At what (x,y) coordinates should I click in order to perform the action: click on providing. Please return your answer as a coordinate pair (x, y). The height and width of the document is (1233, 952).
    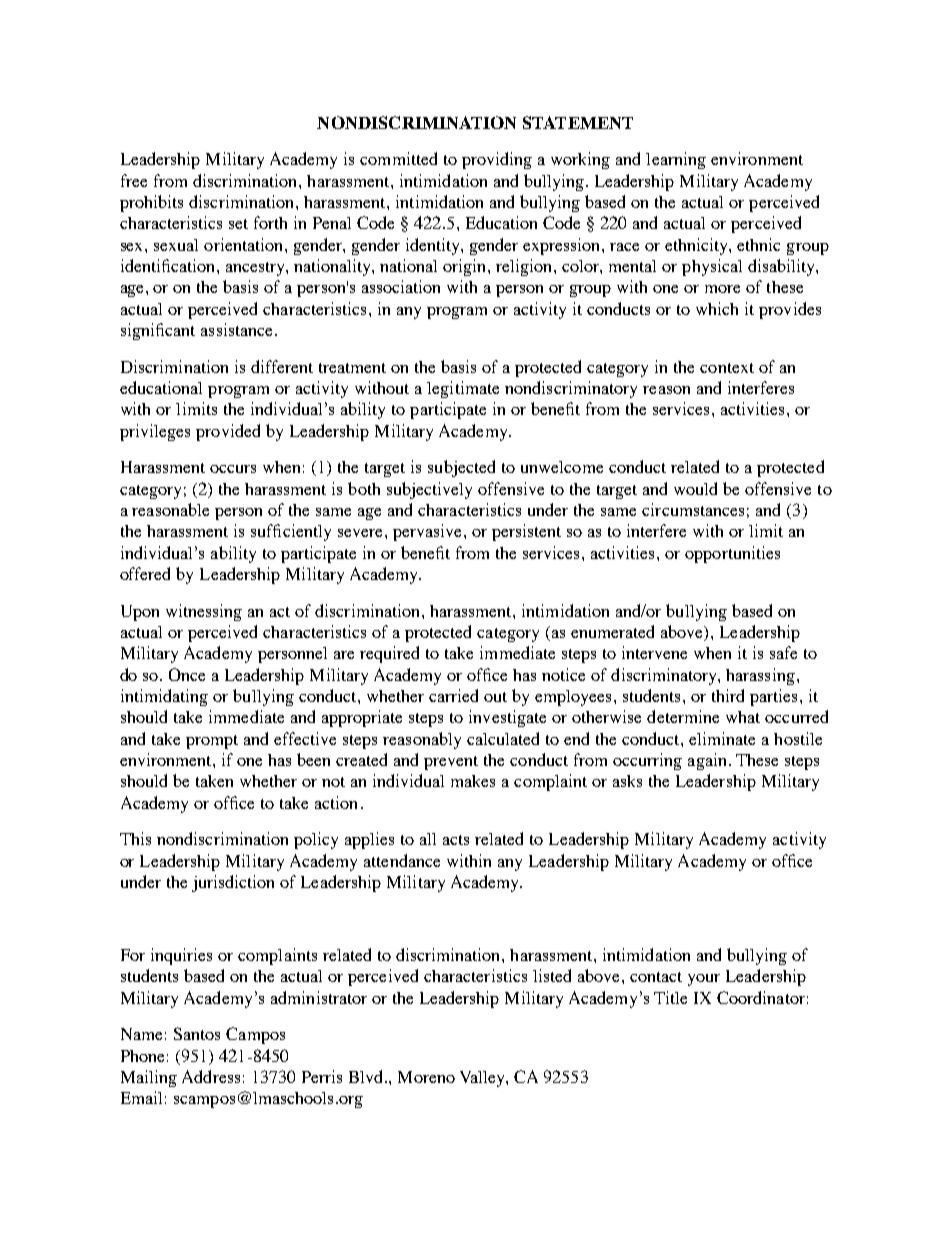
    Looking at the image, I should click on (497, 160).
